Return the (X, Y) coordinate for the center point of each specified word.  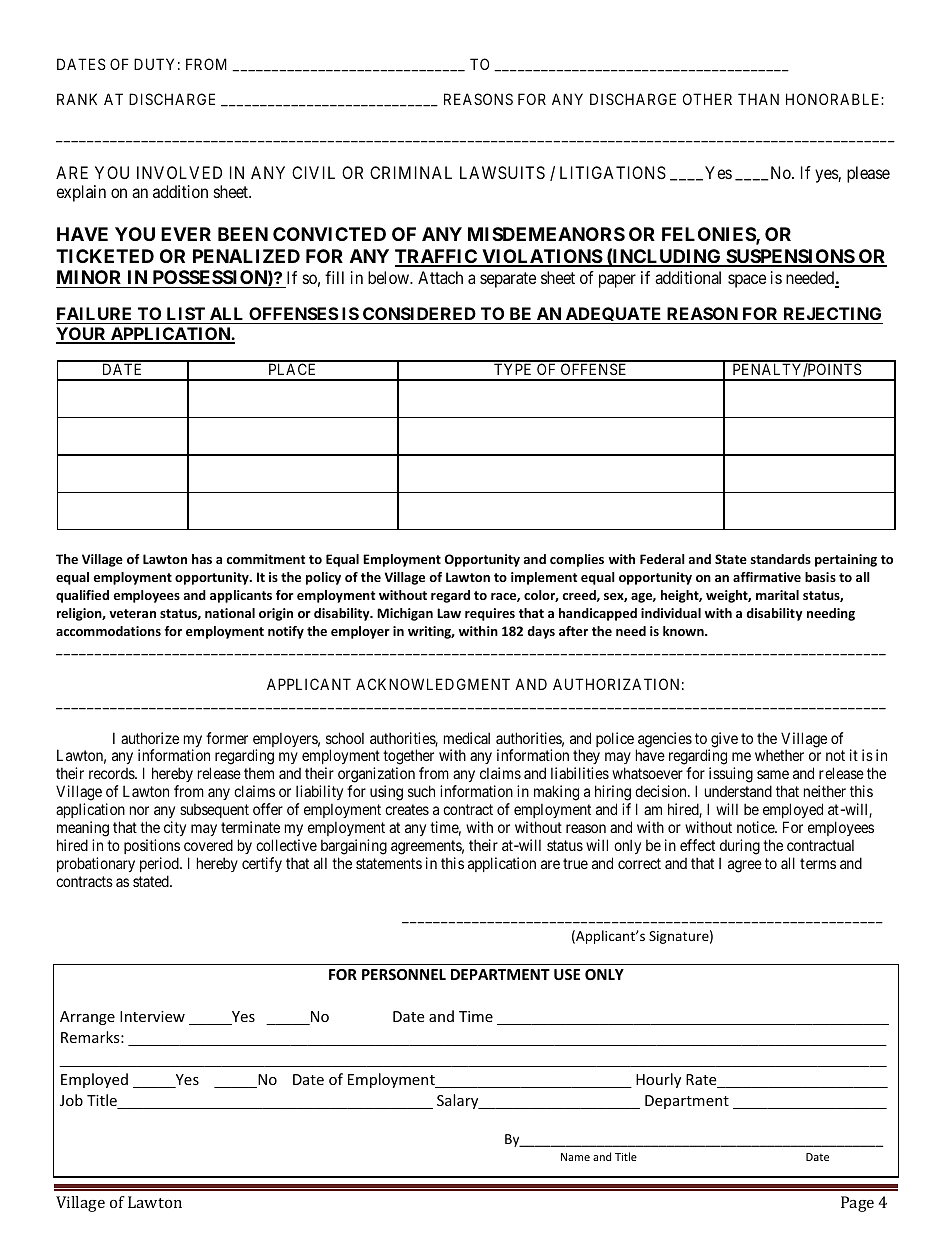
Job (71, 1100)
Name (575, 1157)
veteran (132, 613)
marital (777, 595)
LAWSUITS (502, 172)
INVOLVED (179, 172)
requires (490, 614)
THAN (758, 99)
